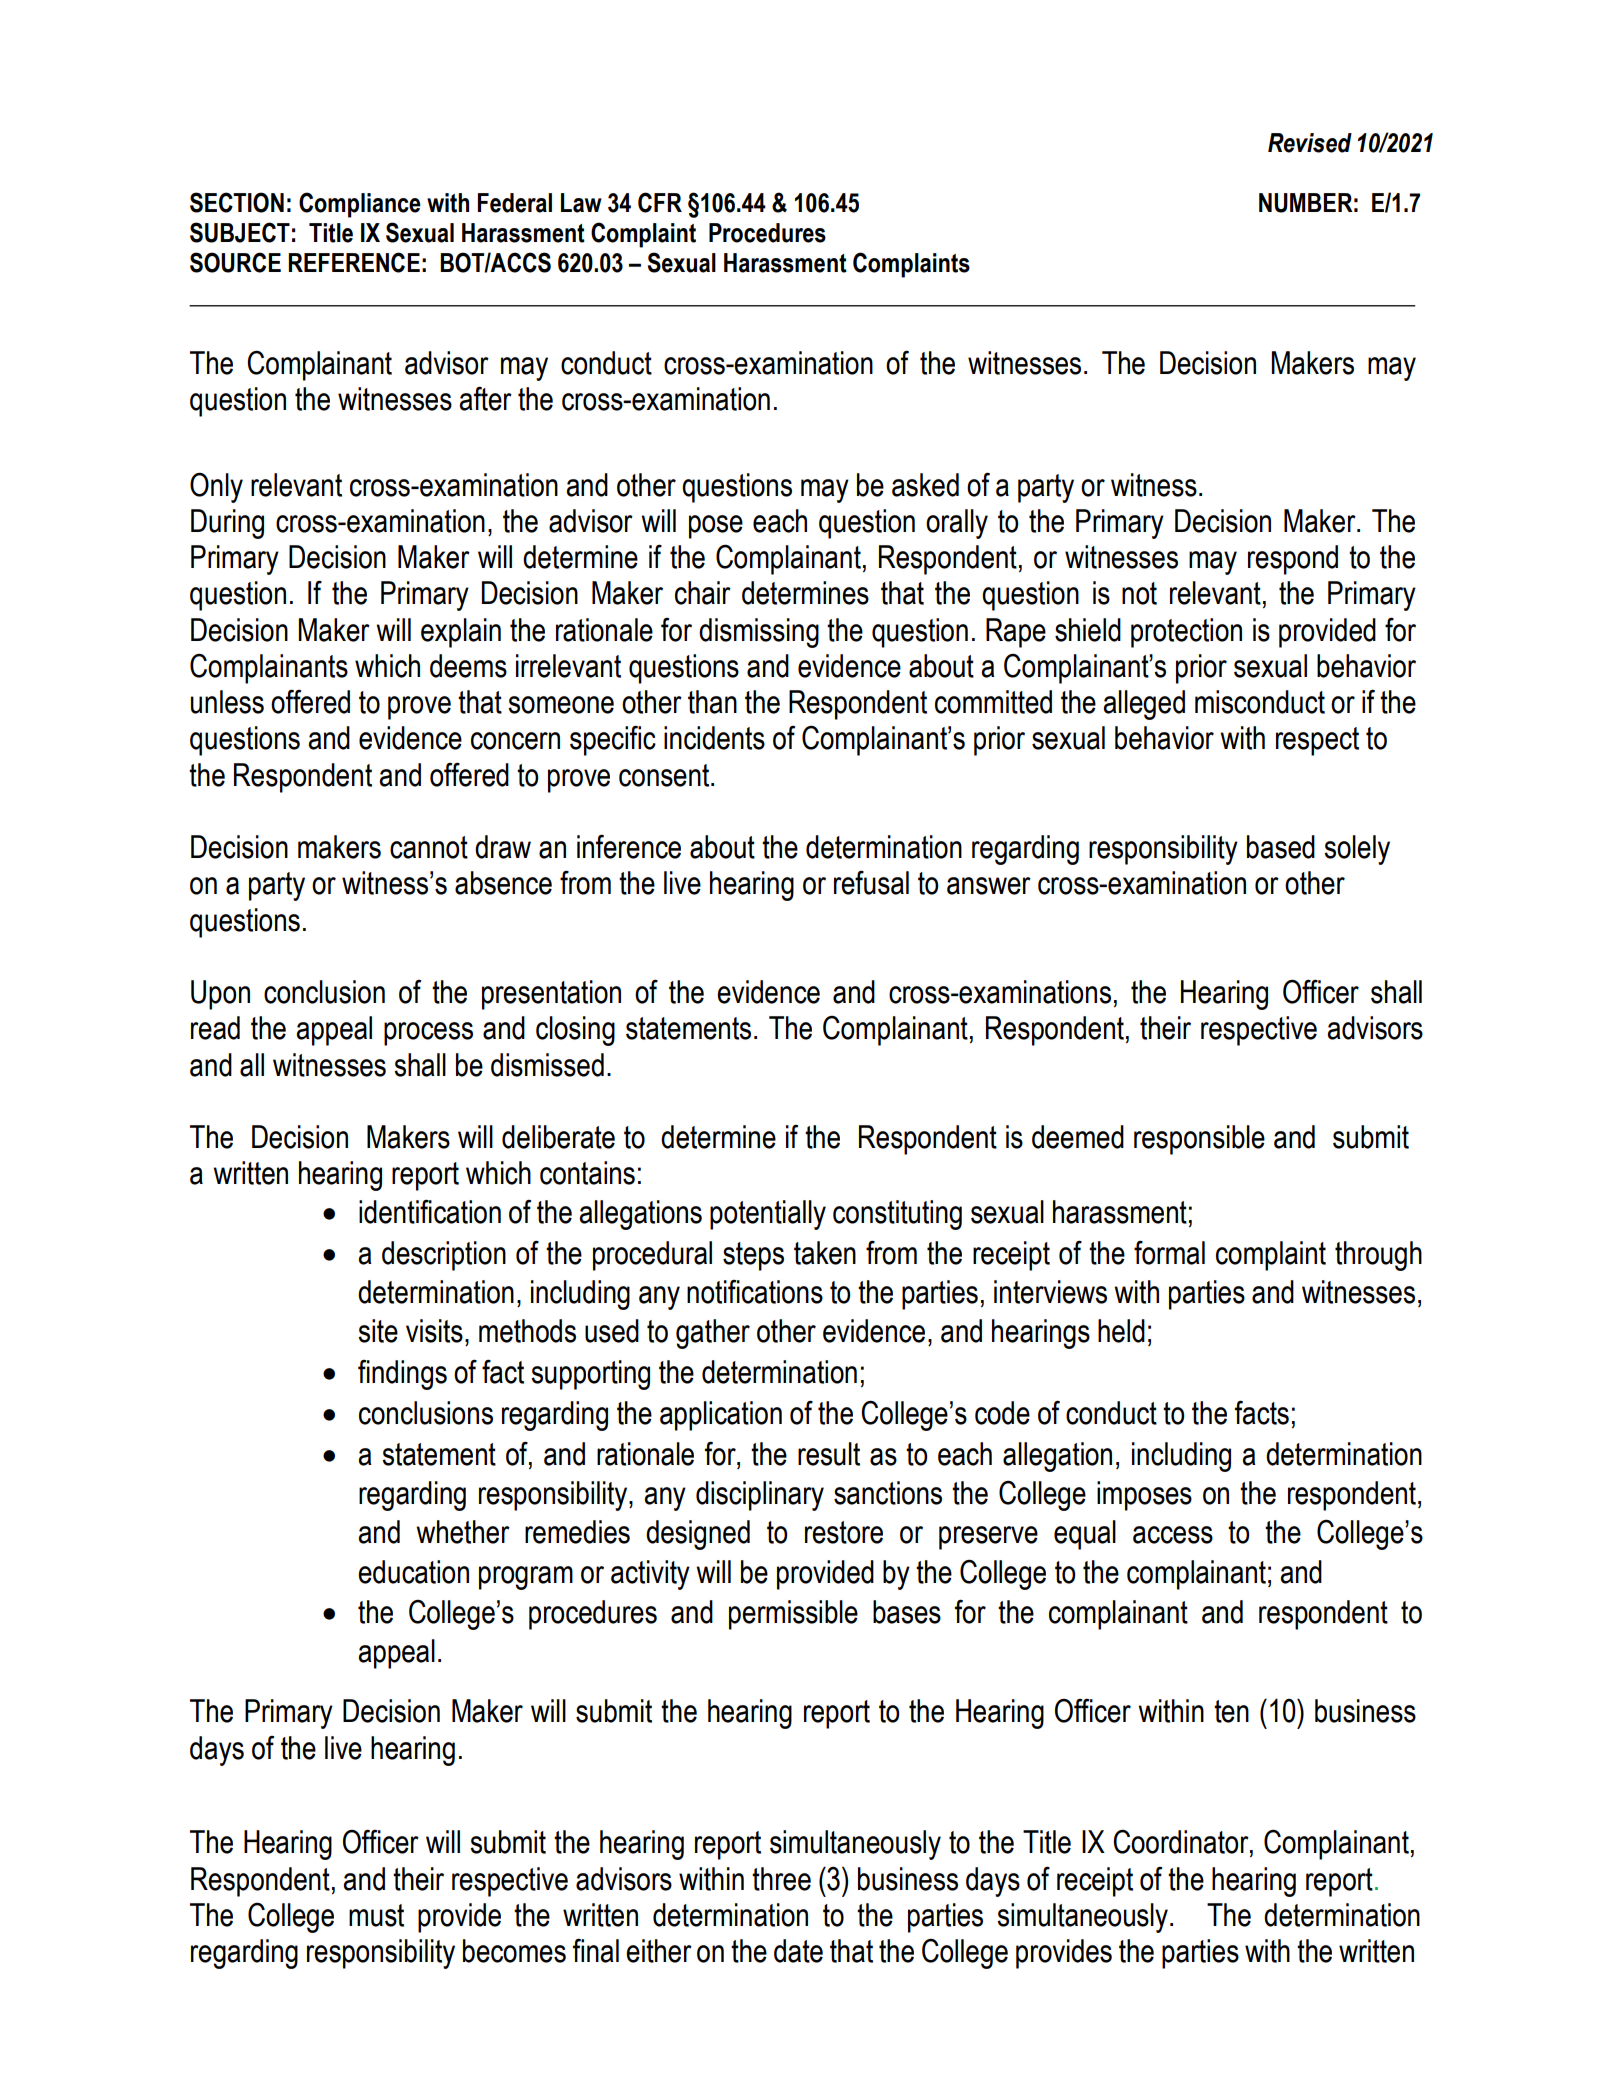 This screenshot has width=1612, height=2086. I want to click on Compliance, so click(360, 205).
